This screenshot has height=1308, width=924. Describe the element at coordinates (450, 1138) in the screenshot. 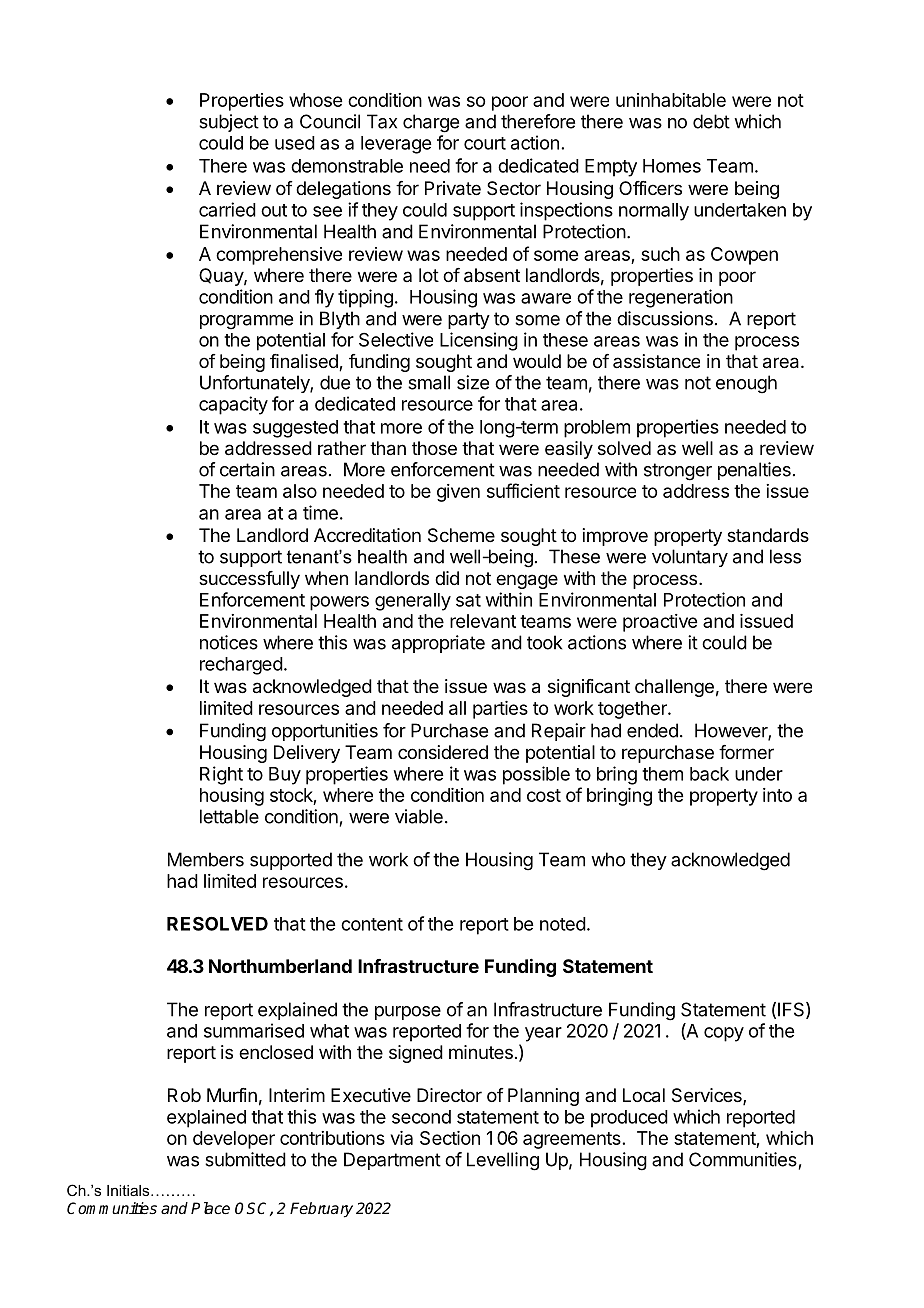

I see `Section` at that location.
